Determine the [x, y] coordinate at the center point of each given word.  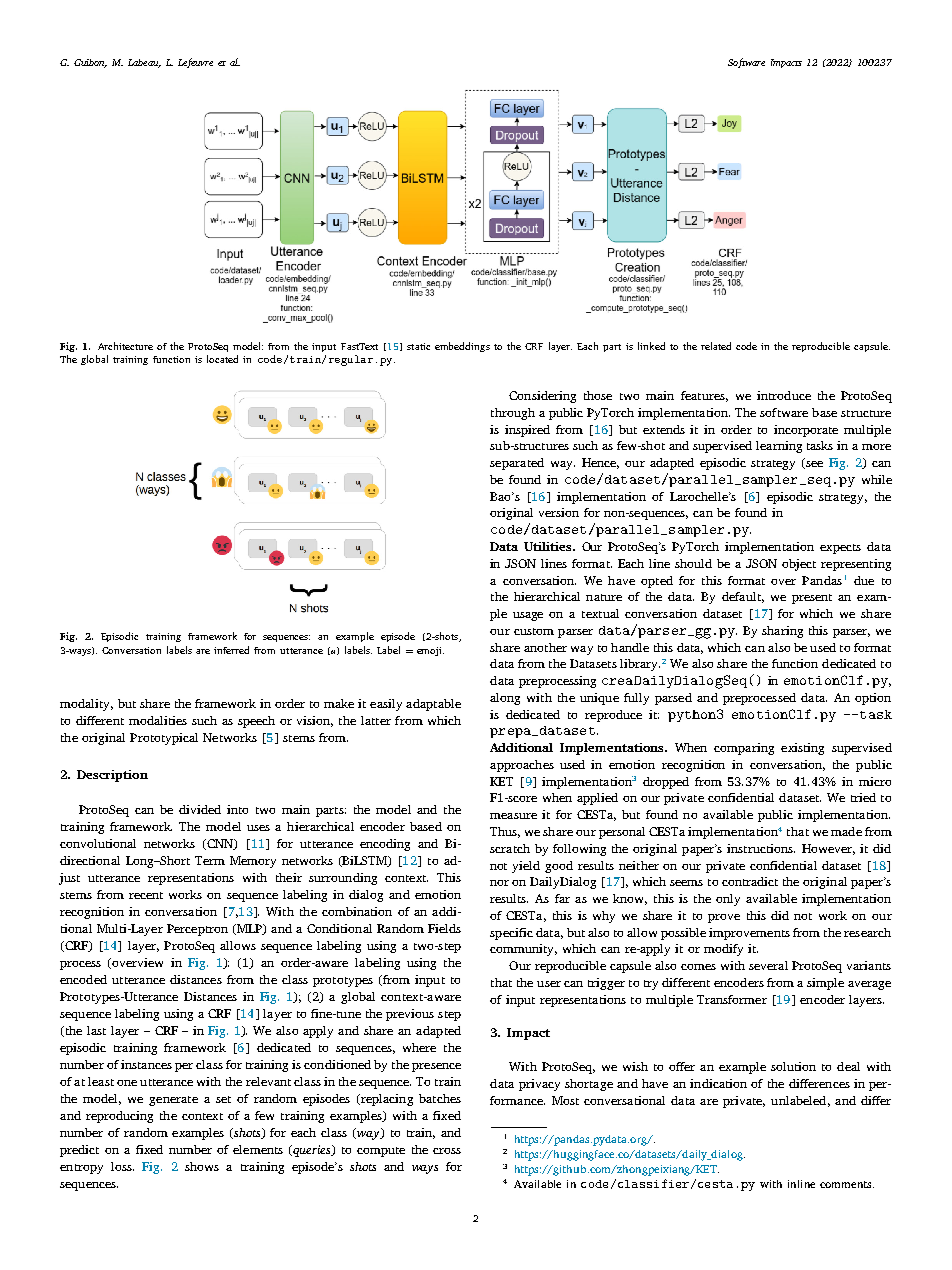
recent [146, 895]
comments [847, 1184]
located [222, 359]
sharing [782, 632]
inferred [231, 650]
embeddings [462, 347]
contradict [750, 881]
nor [499, 883]
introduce [784, 395]
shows [202, 1166]
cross [447, 1151]
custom [534, 631]
